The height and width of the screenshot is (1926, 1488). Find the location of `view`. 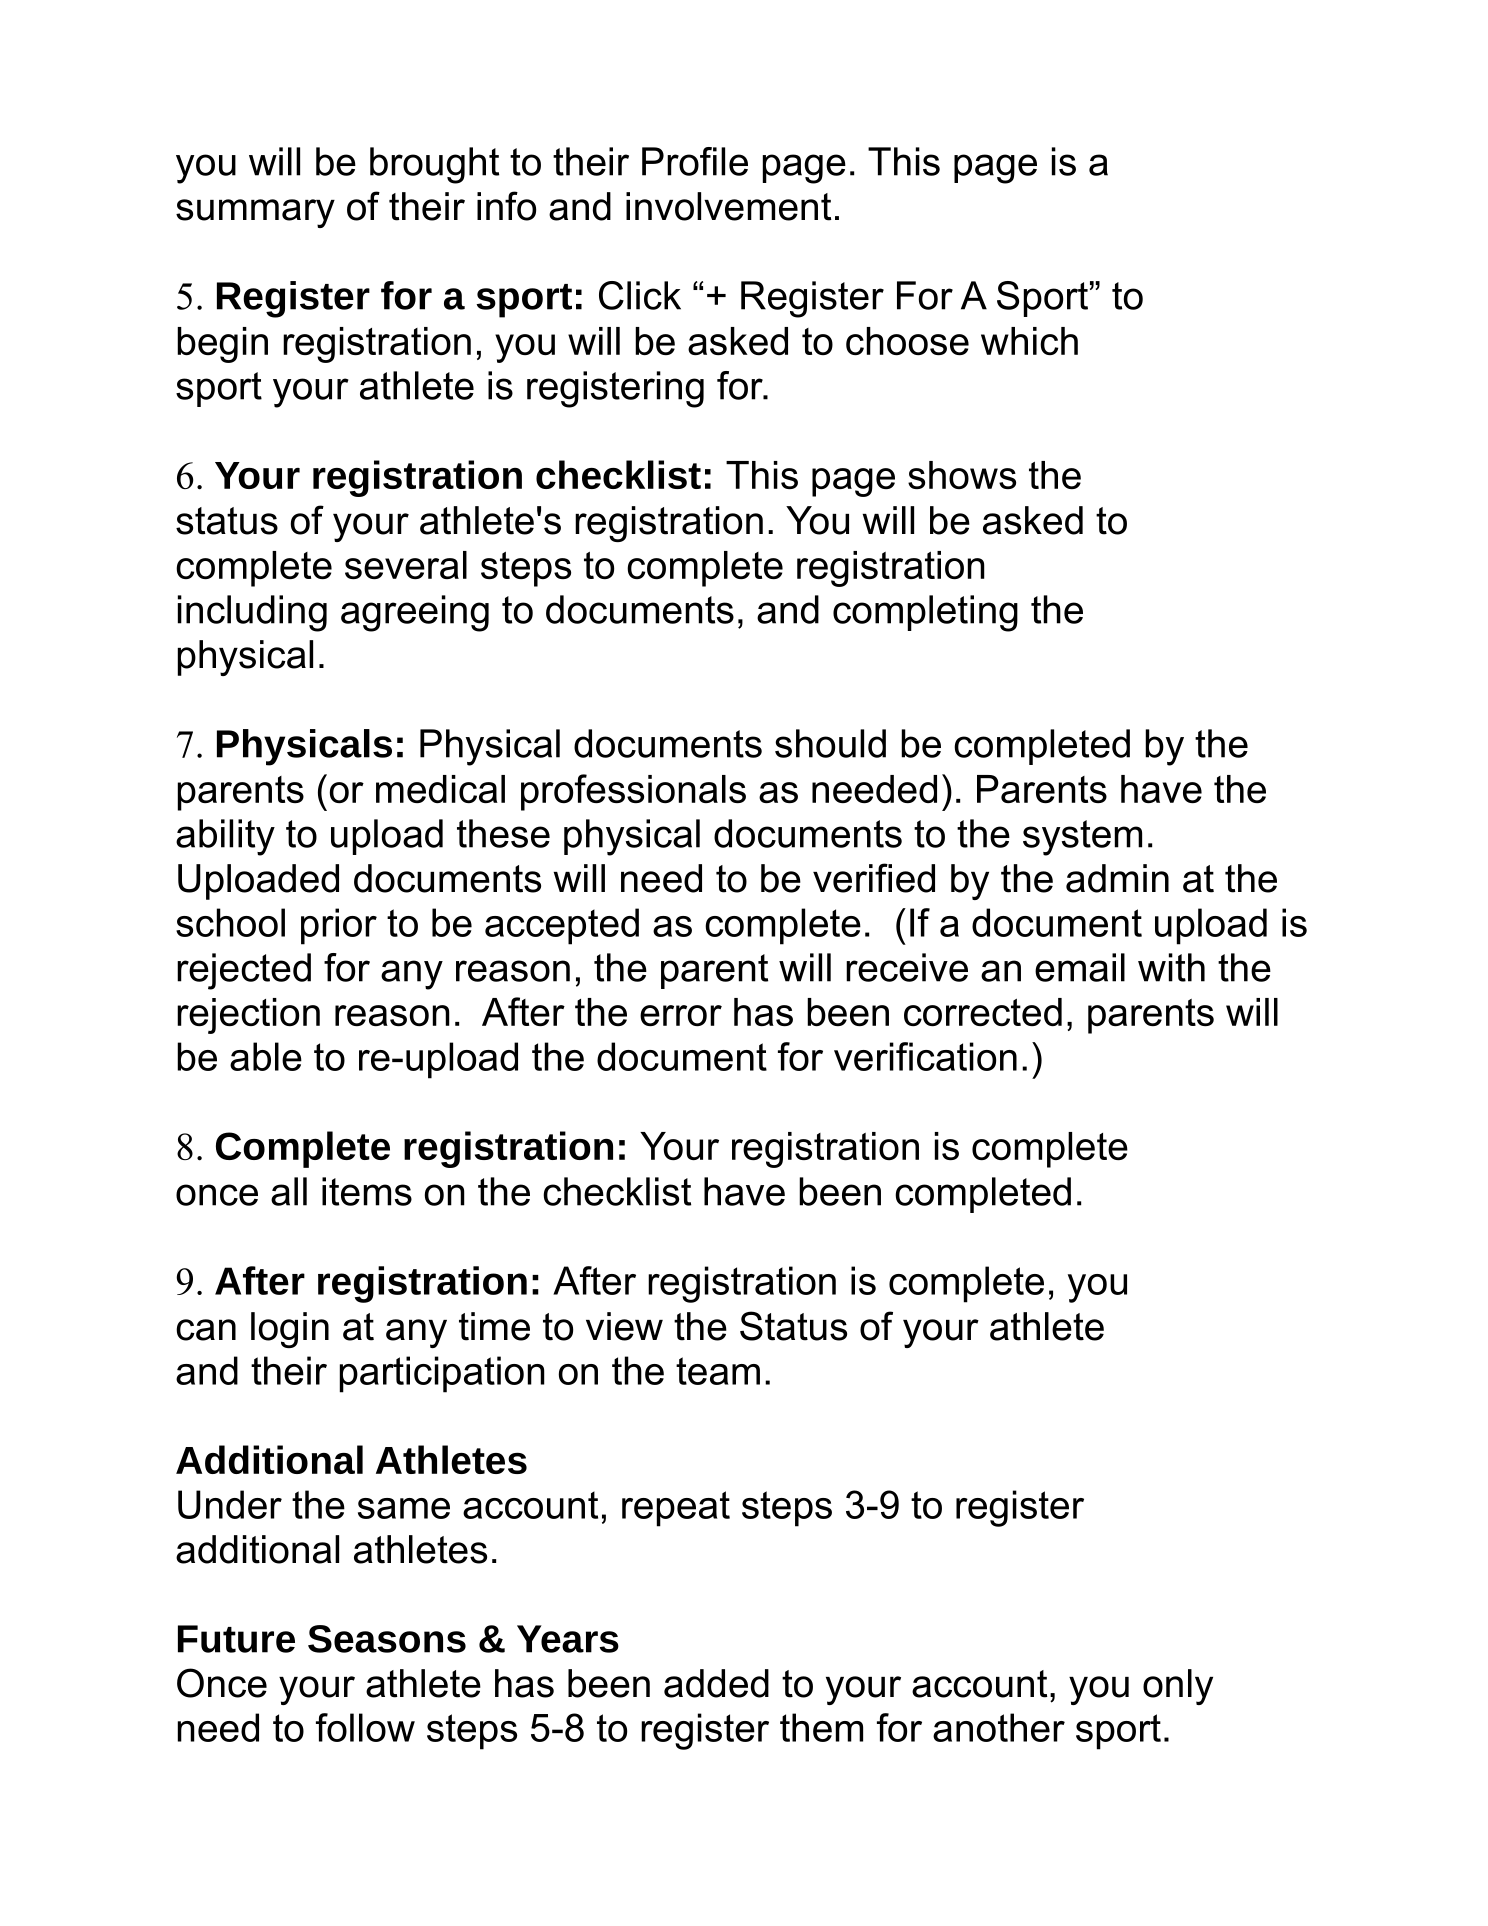

view is located at coordinates (624, 1326).
